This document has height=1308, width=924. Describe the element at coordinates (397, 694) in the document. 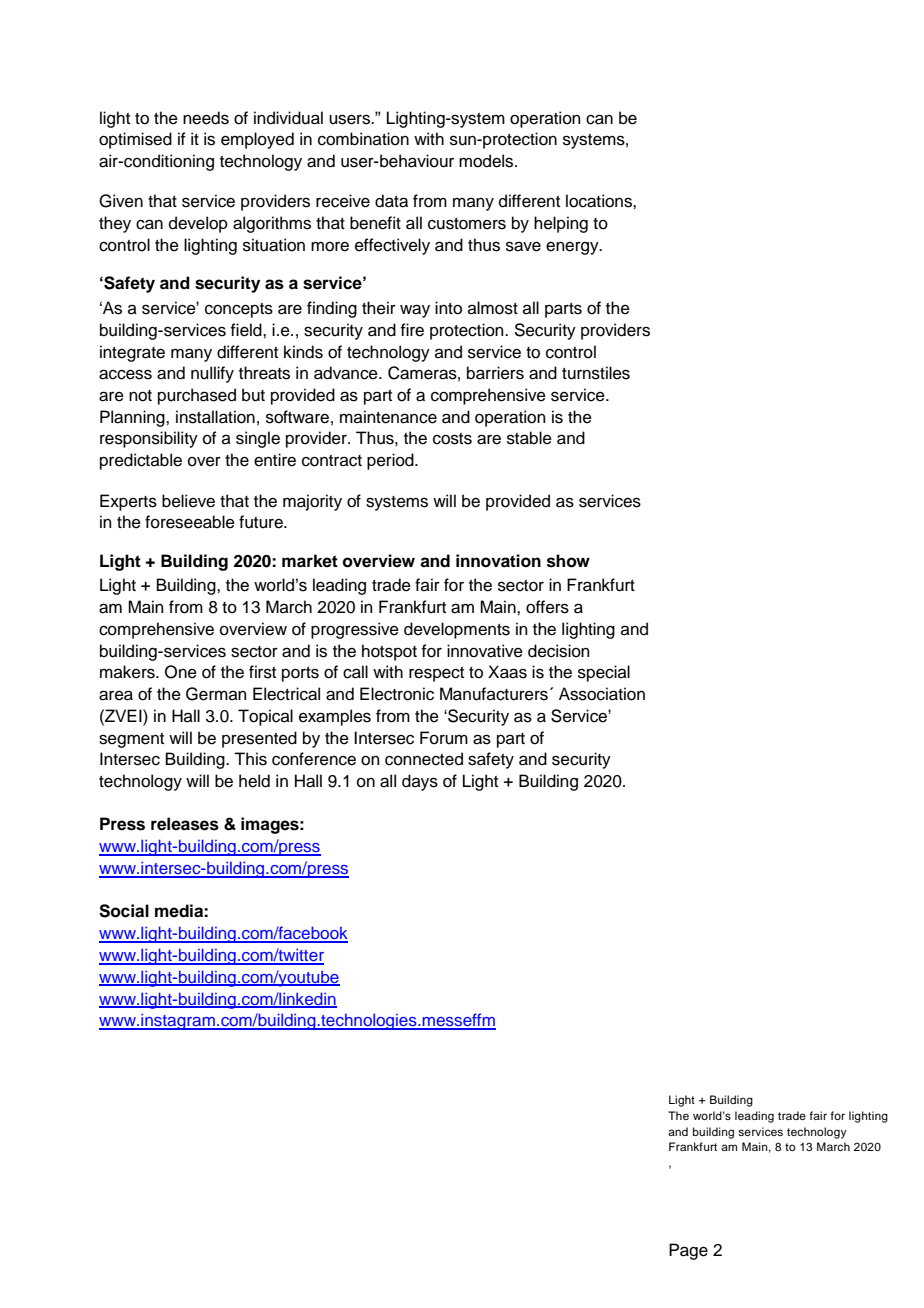

I see `Electronic` at that location.
